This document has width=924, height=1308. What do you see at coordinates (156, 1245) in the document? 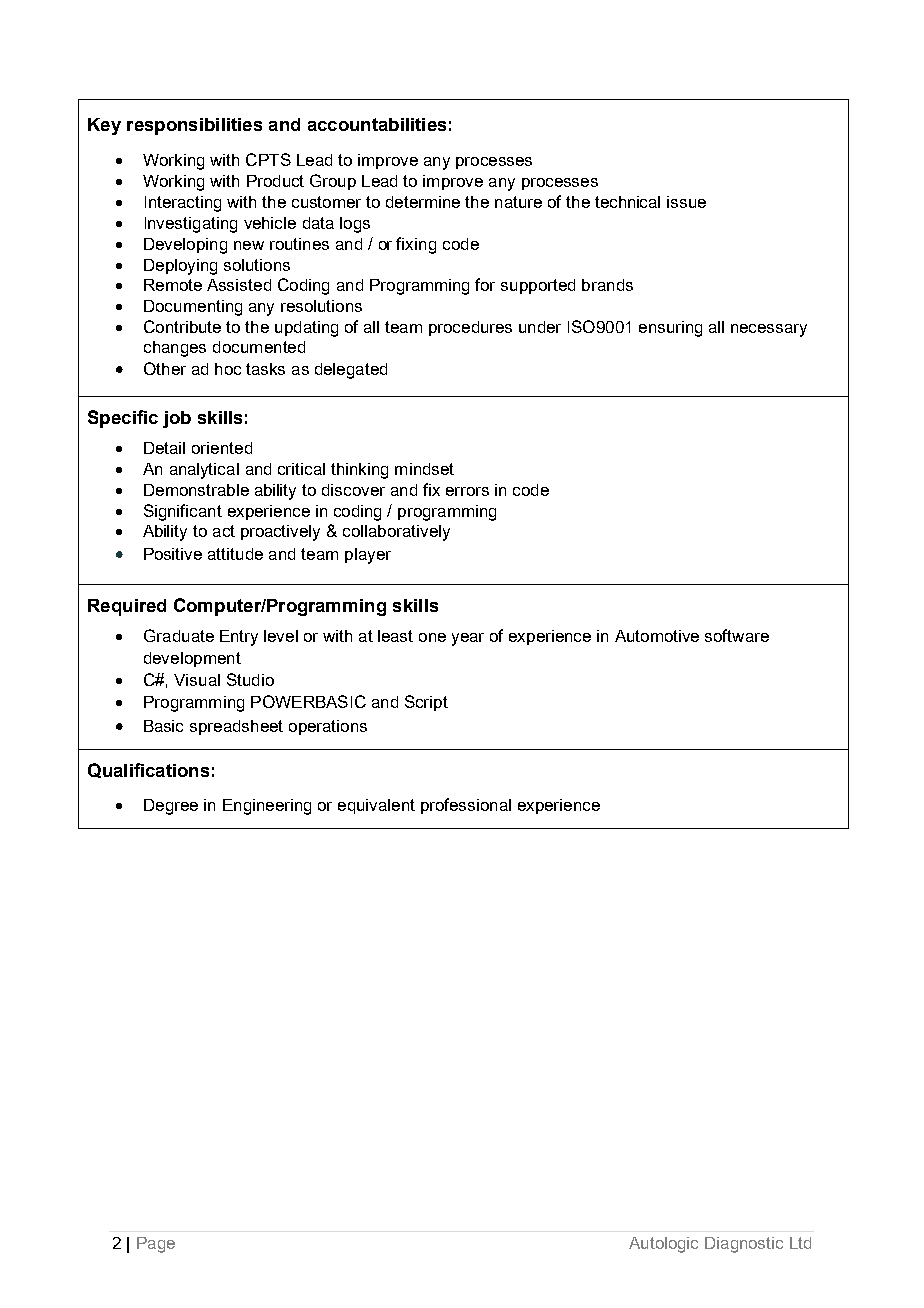
I see `Page` at bounding box center [156, 1245].
